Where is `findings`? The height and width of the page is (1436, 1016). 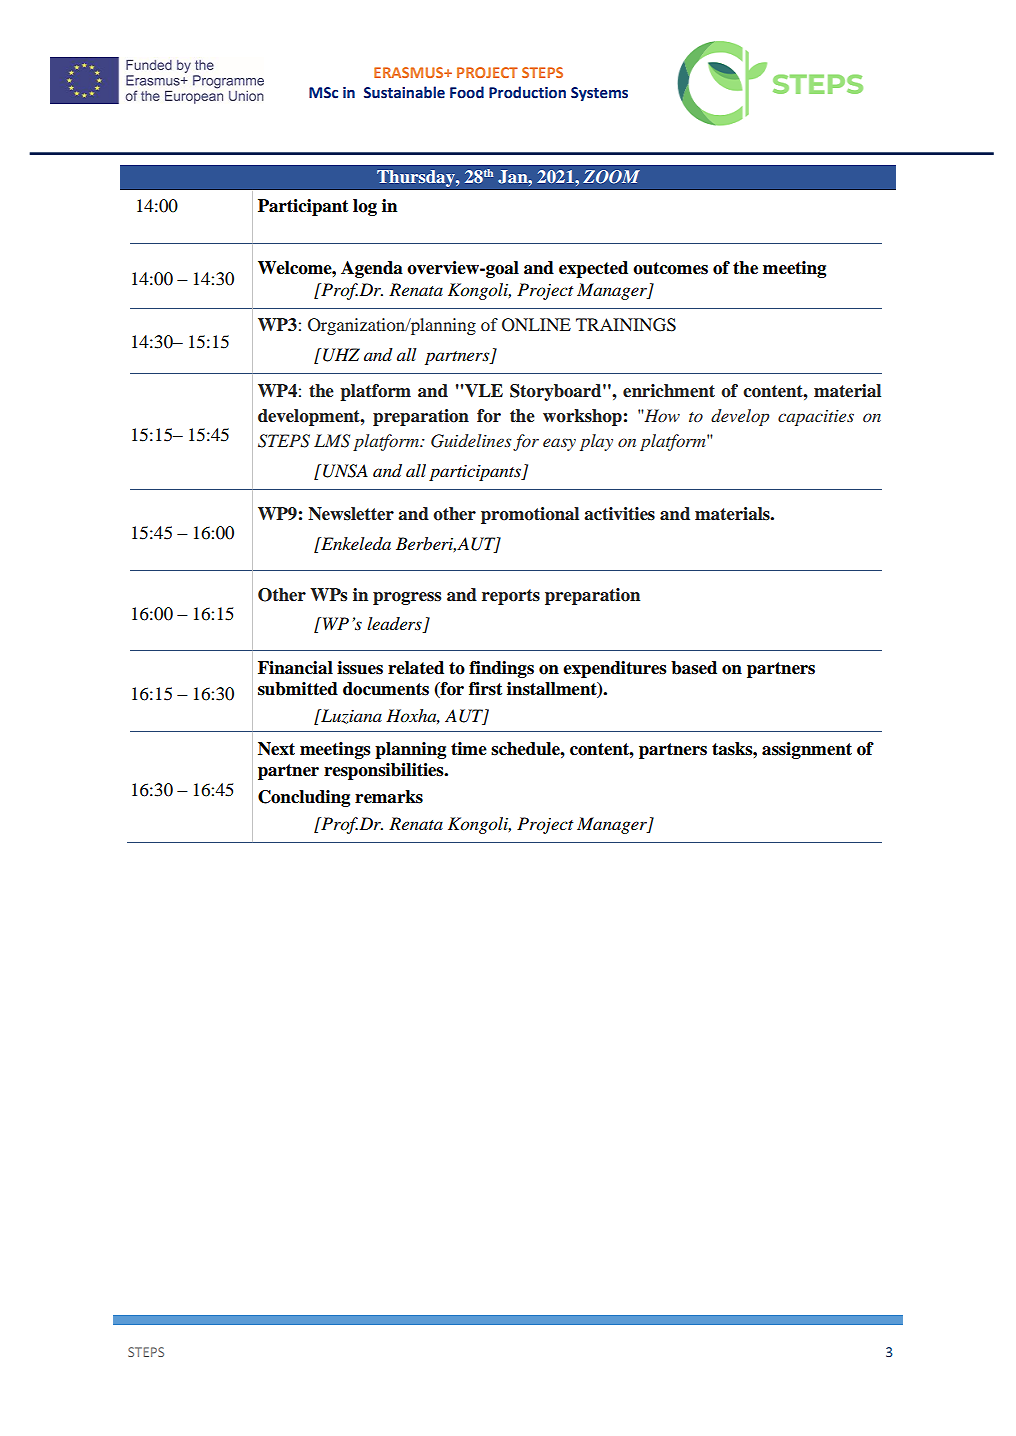 findings is located at coordinates (501, 669).
